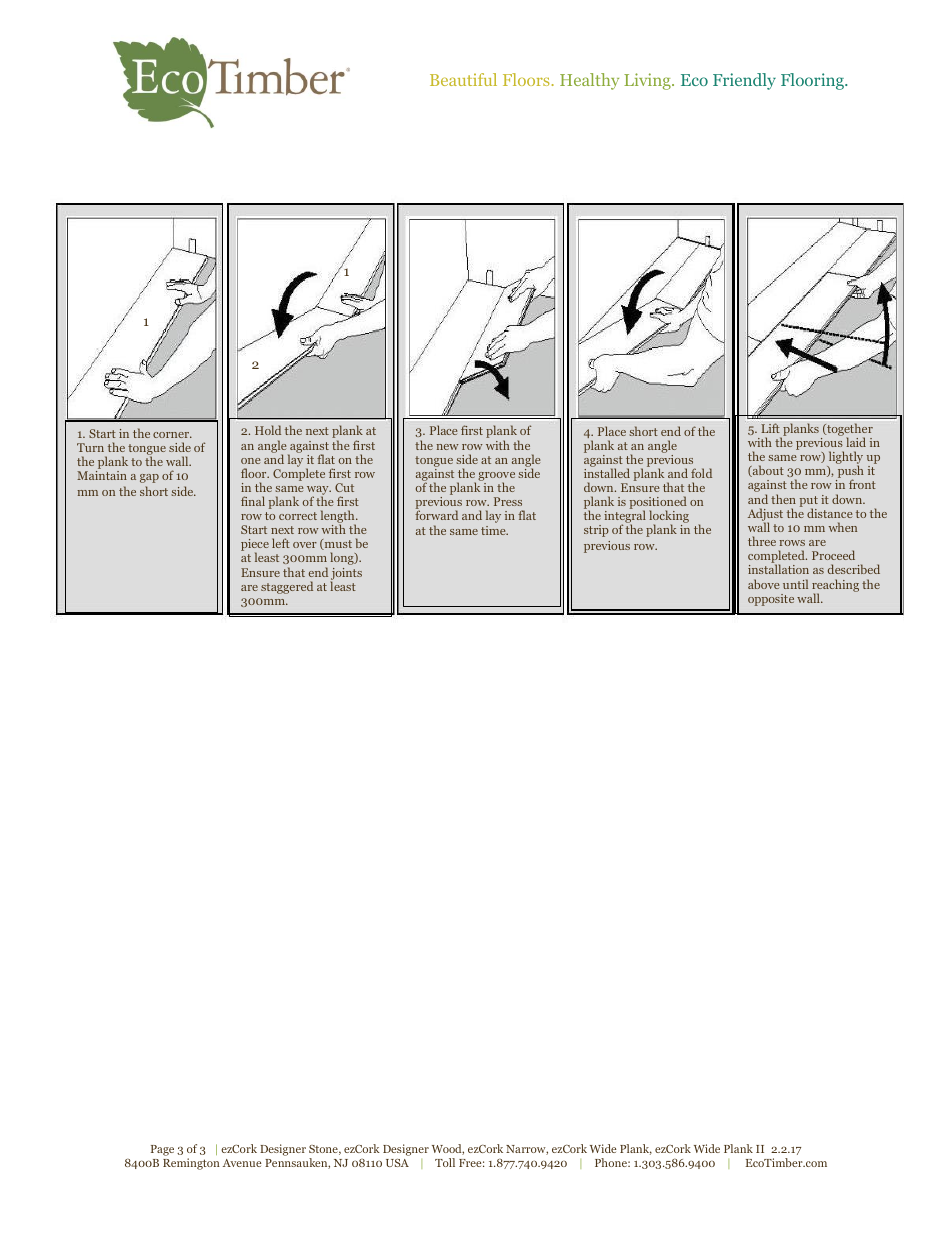 Image resolution: width=952 pixels, height=1233 pixels. I want to click on opposite, so click(771, 600).
